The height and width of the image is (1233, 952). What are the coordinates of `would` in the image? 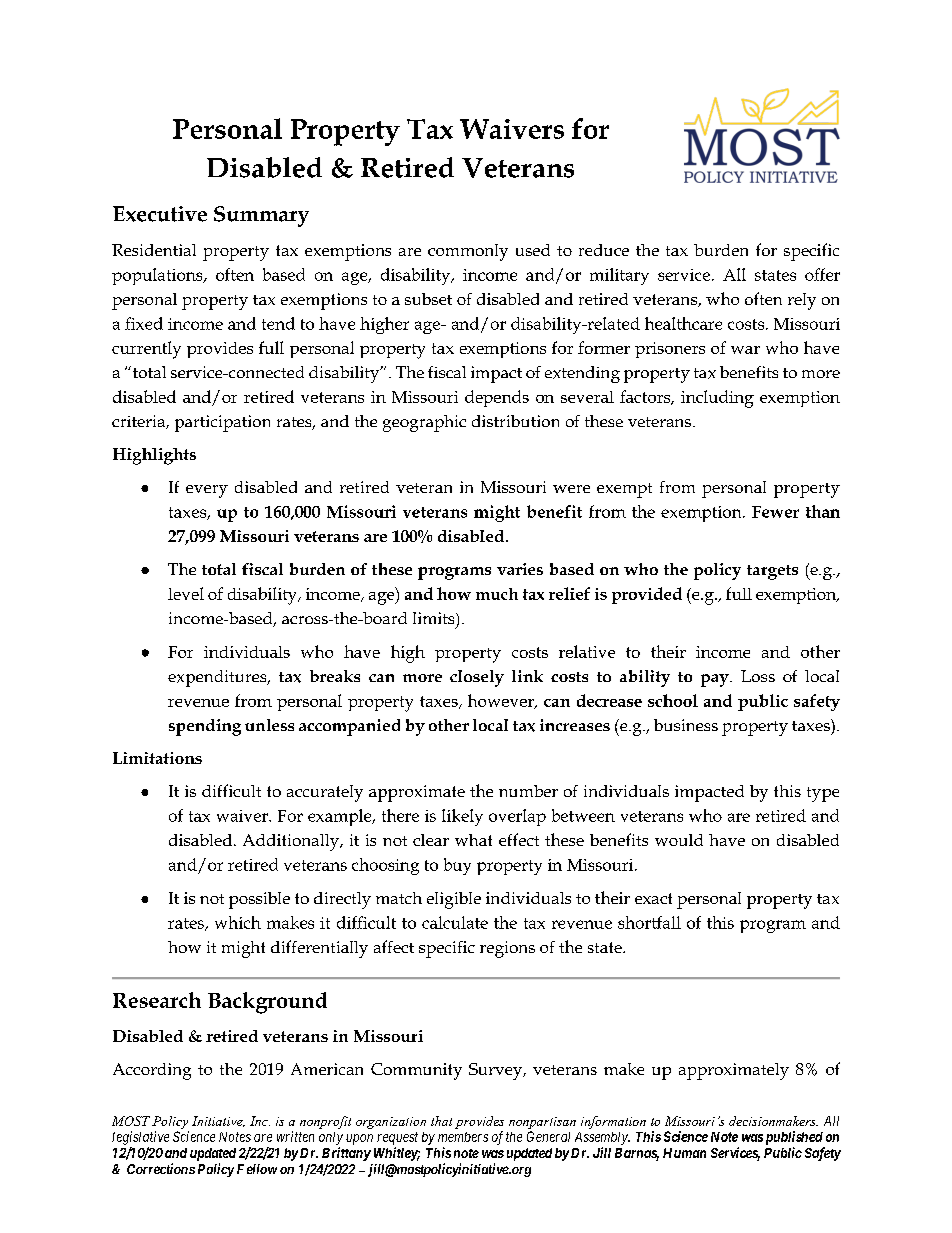 It's located at (679, 840).
